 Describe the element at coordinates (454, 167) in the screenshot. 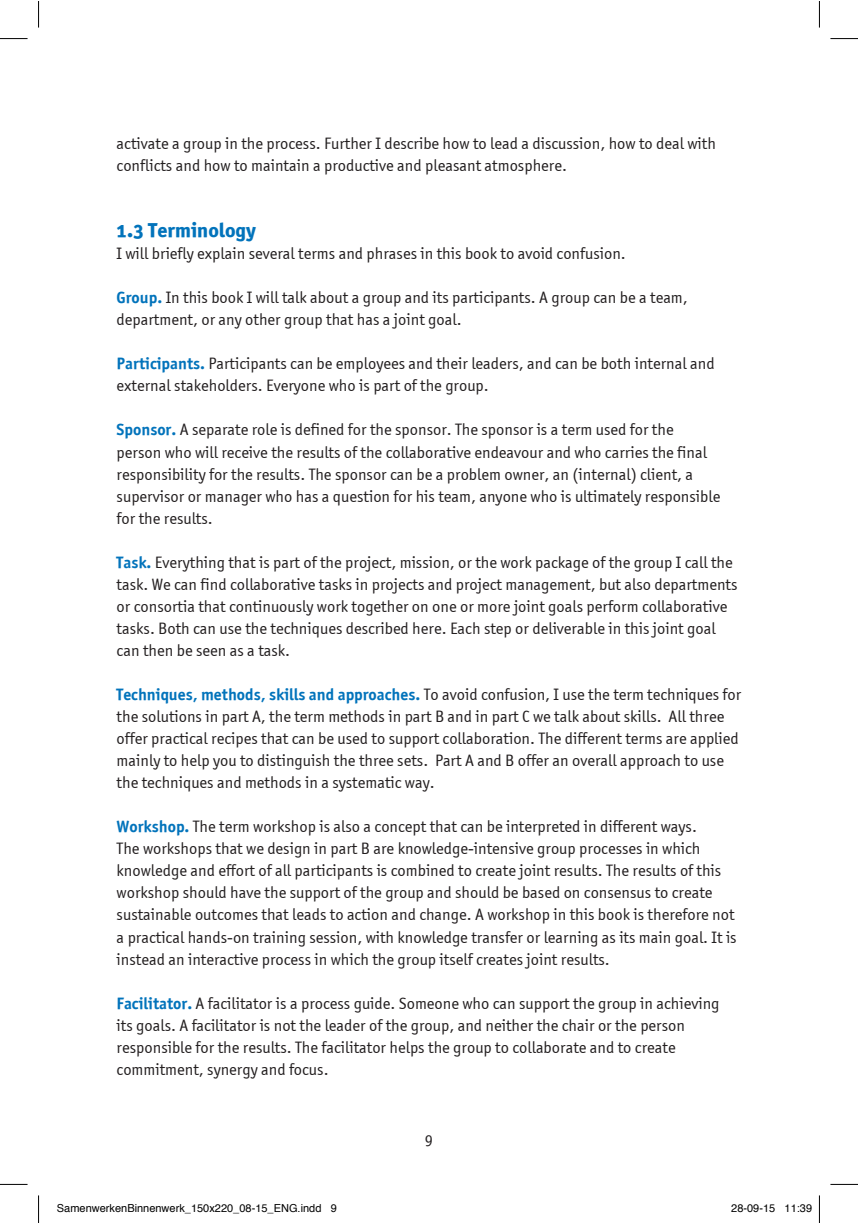

I see `pleasant` at that location.
